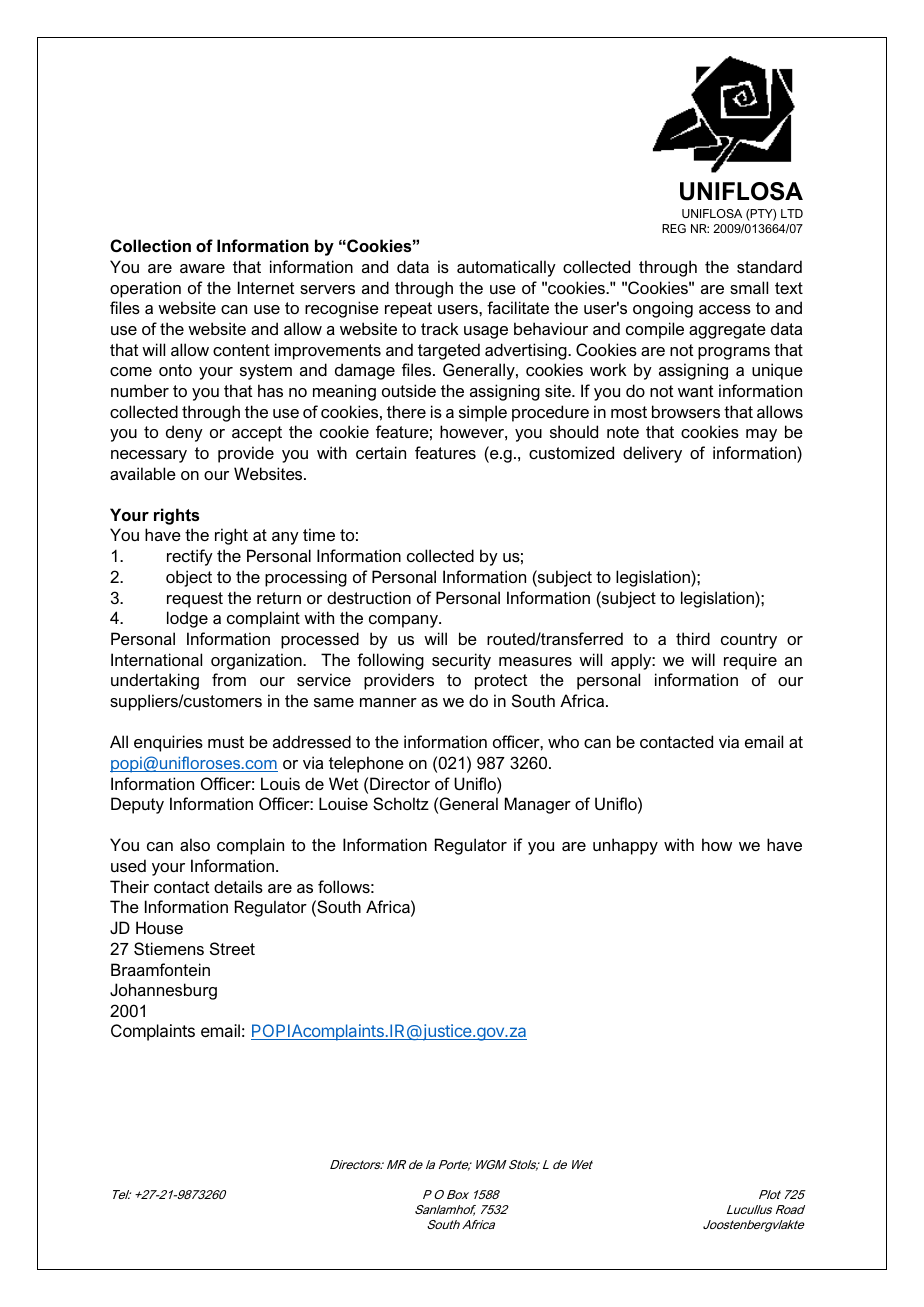 This page has height=1307, width=924. I want to click on details, so click(238, 886).
